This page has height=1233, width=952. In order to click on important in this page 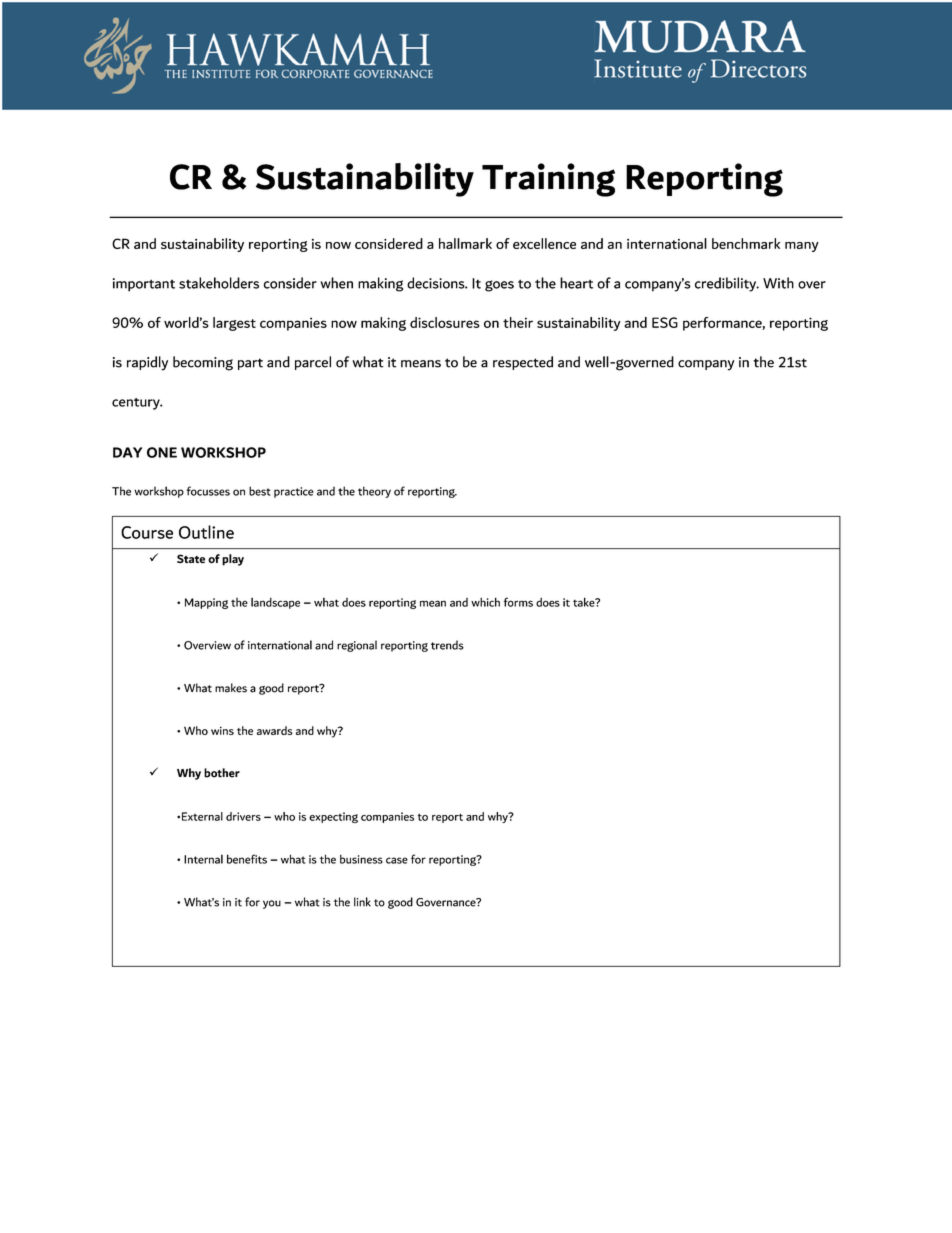, I will do `click(144, 285)`.
